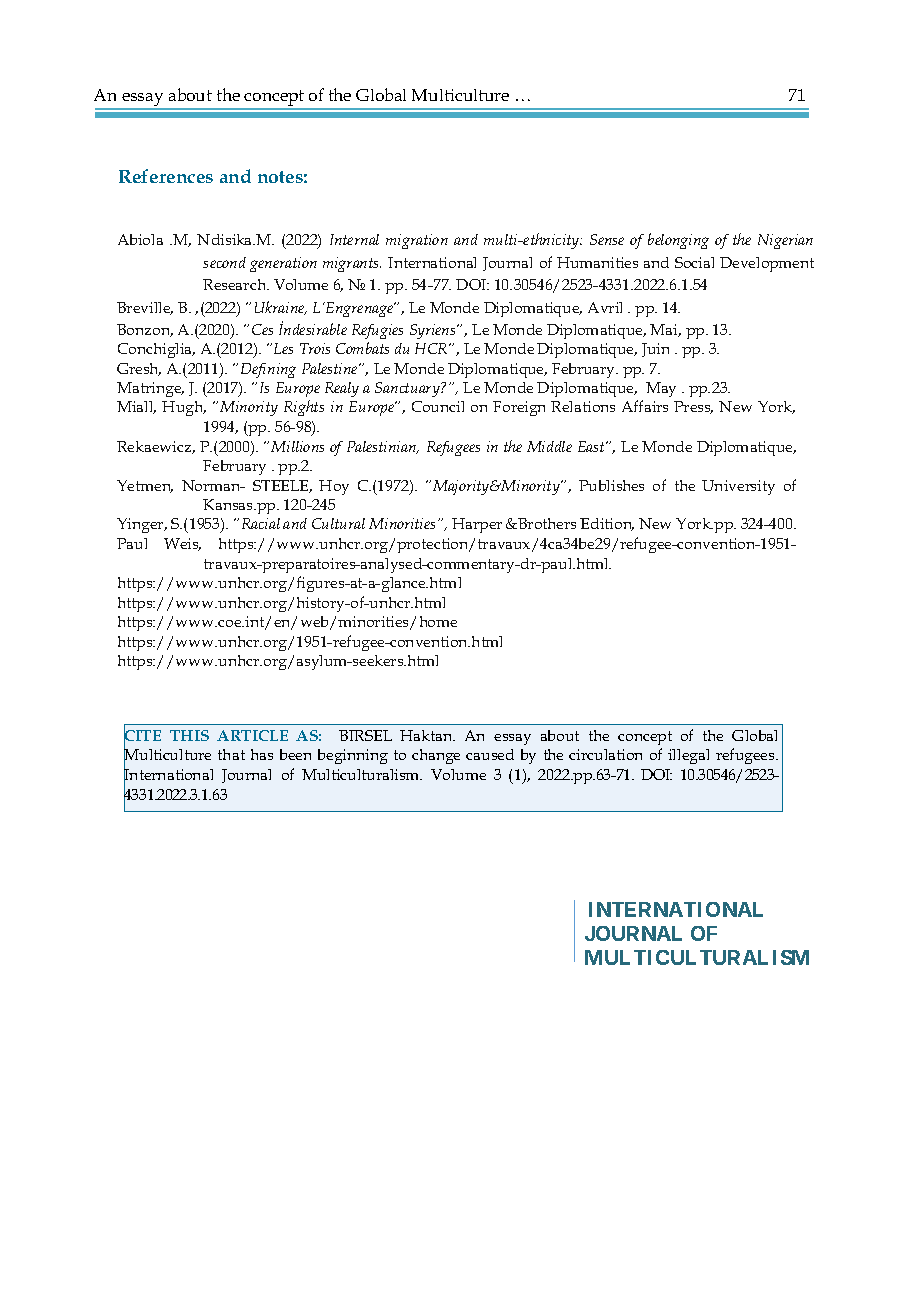 The height and width of the document is (1316, 908). What do you see at coordinates (383, 447) in the document?
I see `Palestinian` at bounding box center [383, 447].
